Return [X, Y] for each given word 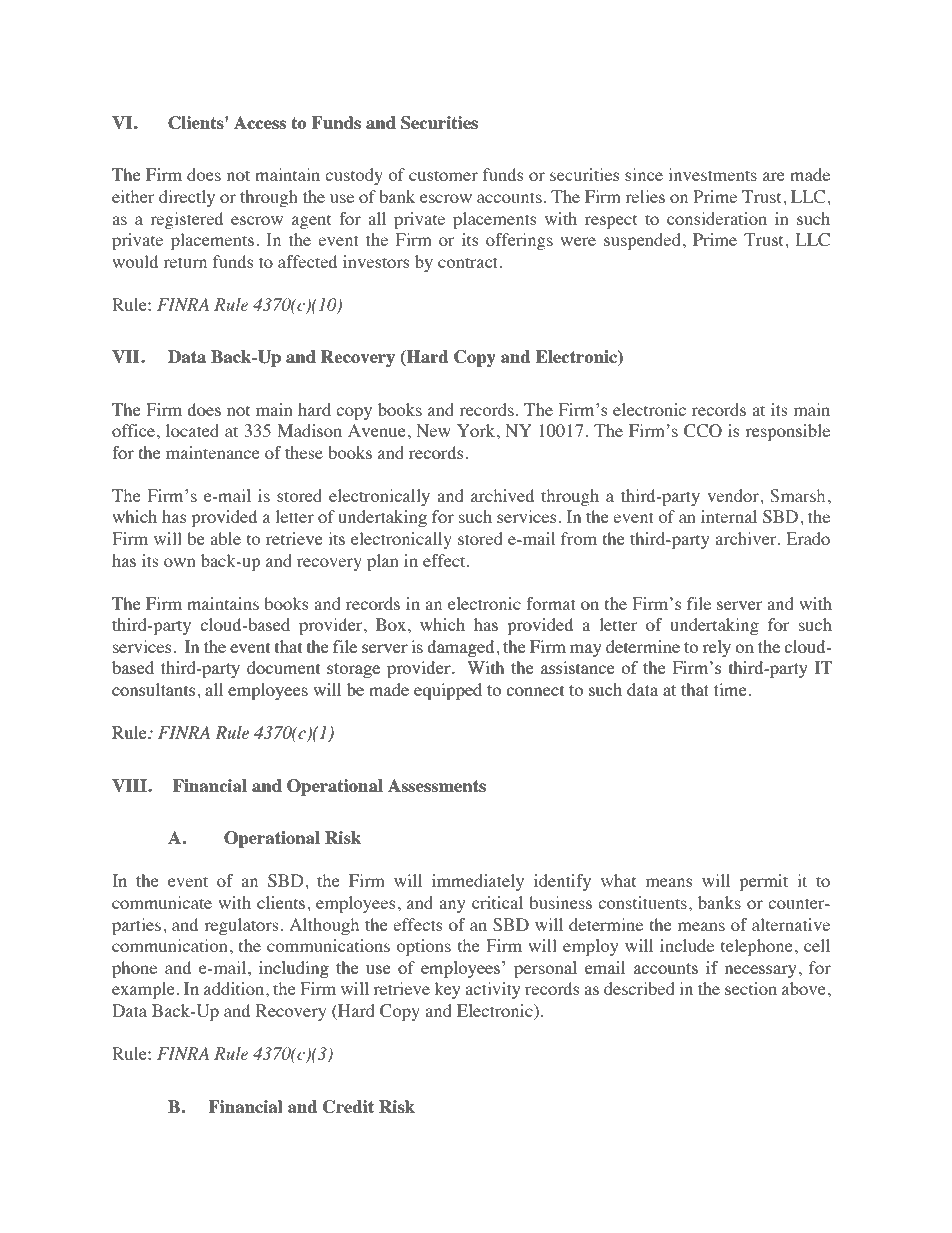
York [477, 430]
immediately [478, 882]
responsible [787, 432]
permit [763, 882]
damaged [462, 648]
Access [260, 122]
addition [235, 988]
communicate [162, 902]
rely [716, 648]
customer [443, 175]
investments [712, 174]
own [180, 562]
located [192, 430]
